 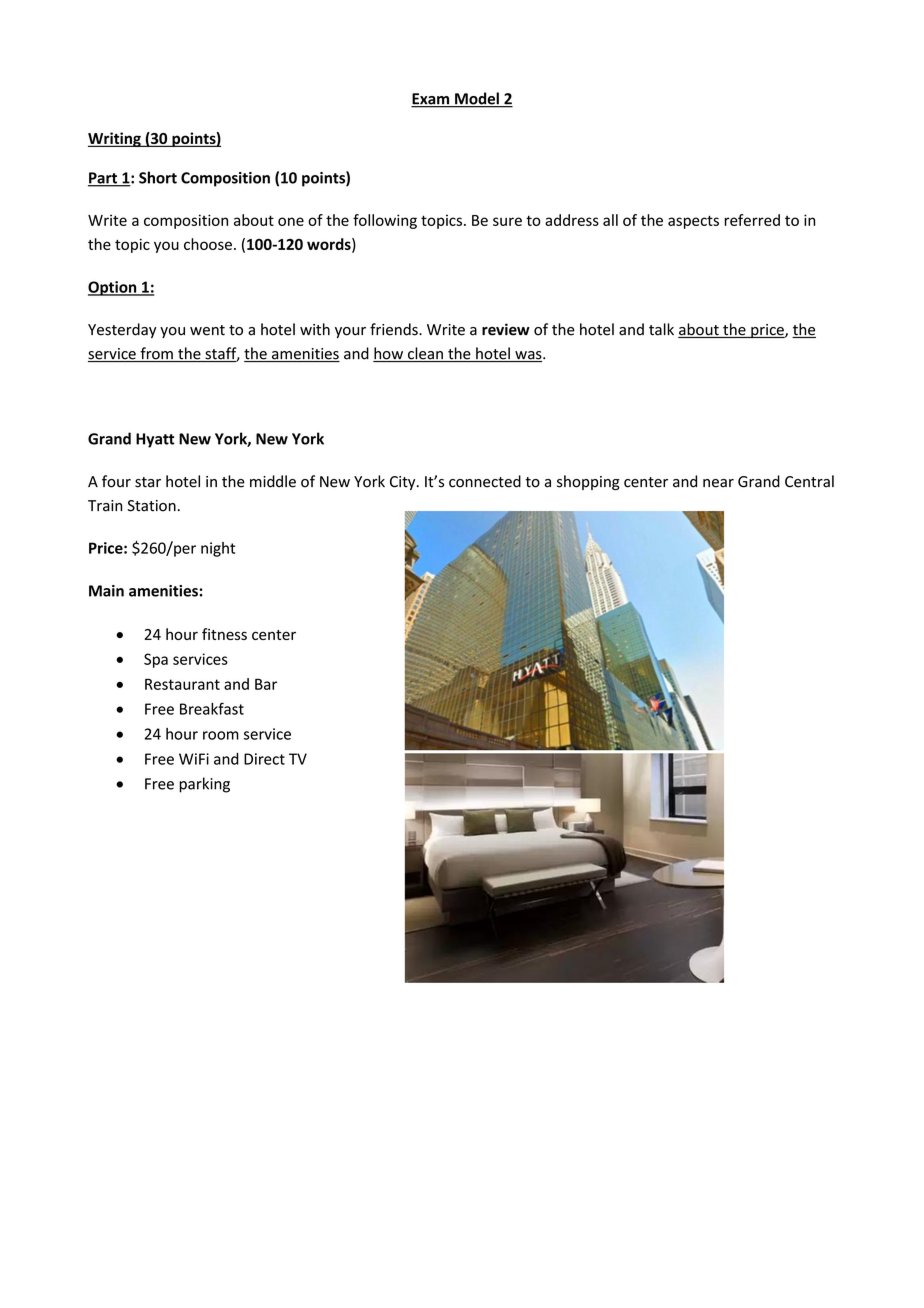 I want to click on Writing, so click(x=115, y=139).
